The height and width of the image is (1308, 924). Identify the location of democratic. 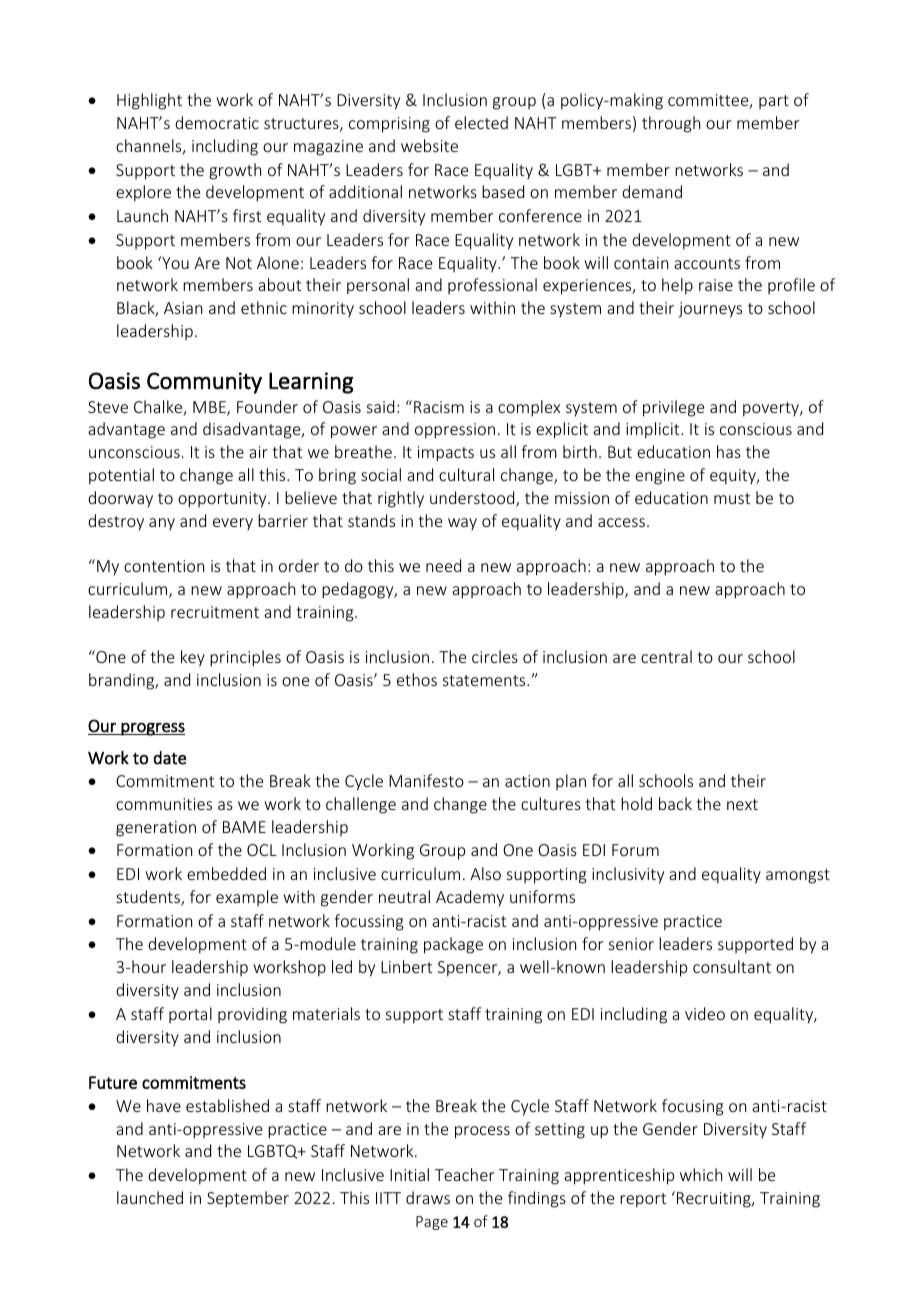
(217, 122).
